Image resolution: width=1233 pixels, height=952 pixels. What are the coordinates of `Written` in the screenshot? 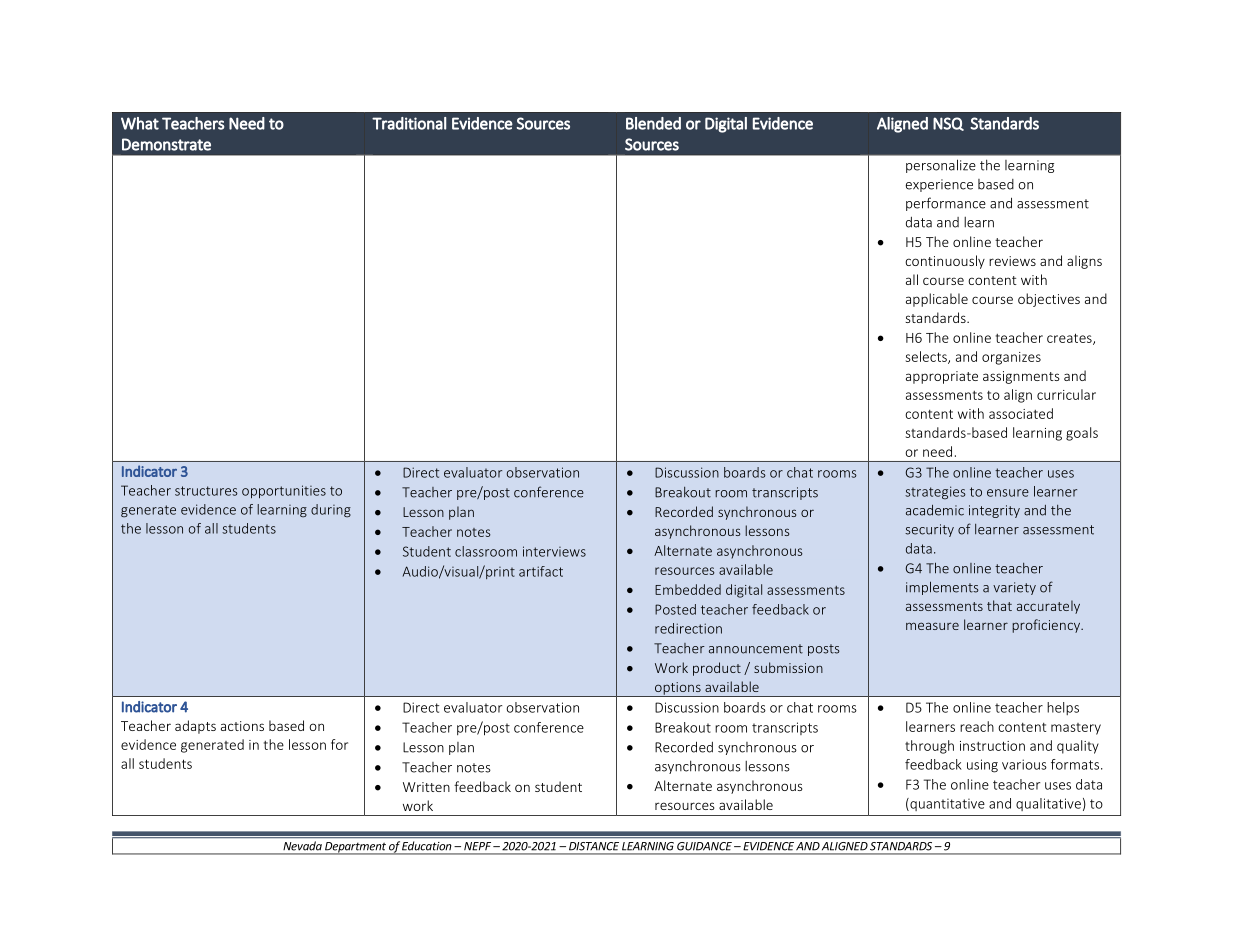 It's located at (426, 787).
